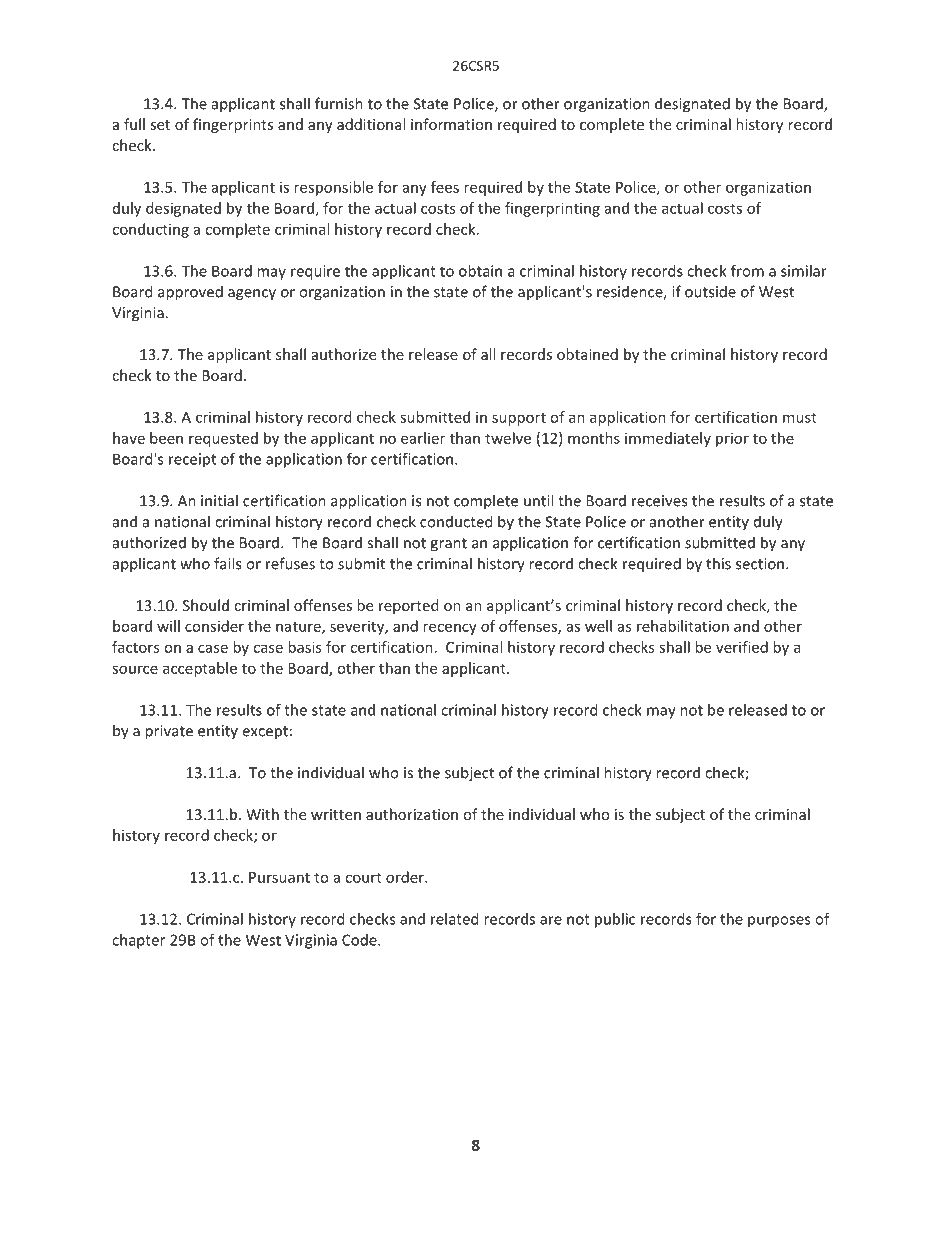  I want to click on outside, so click(710, 291).
